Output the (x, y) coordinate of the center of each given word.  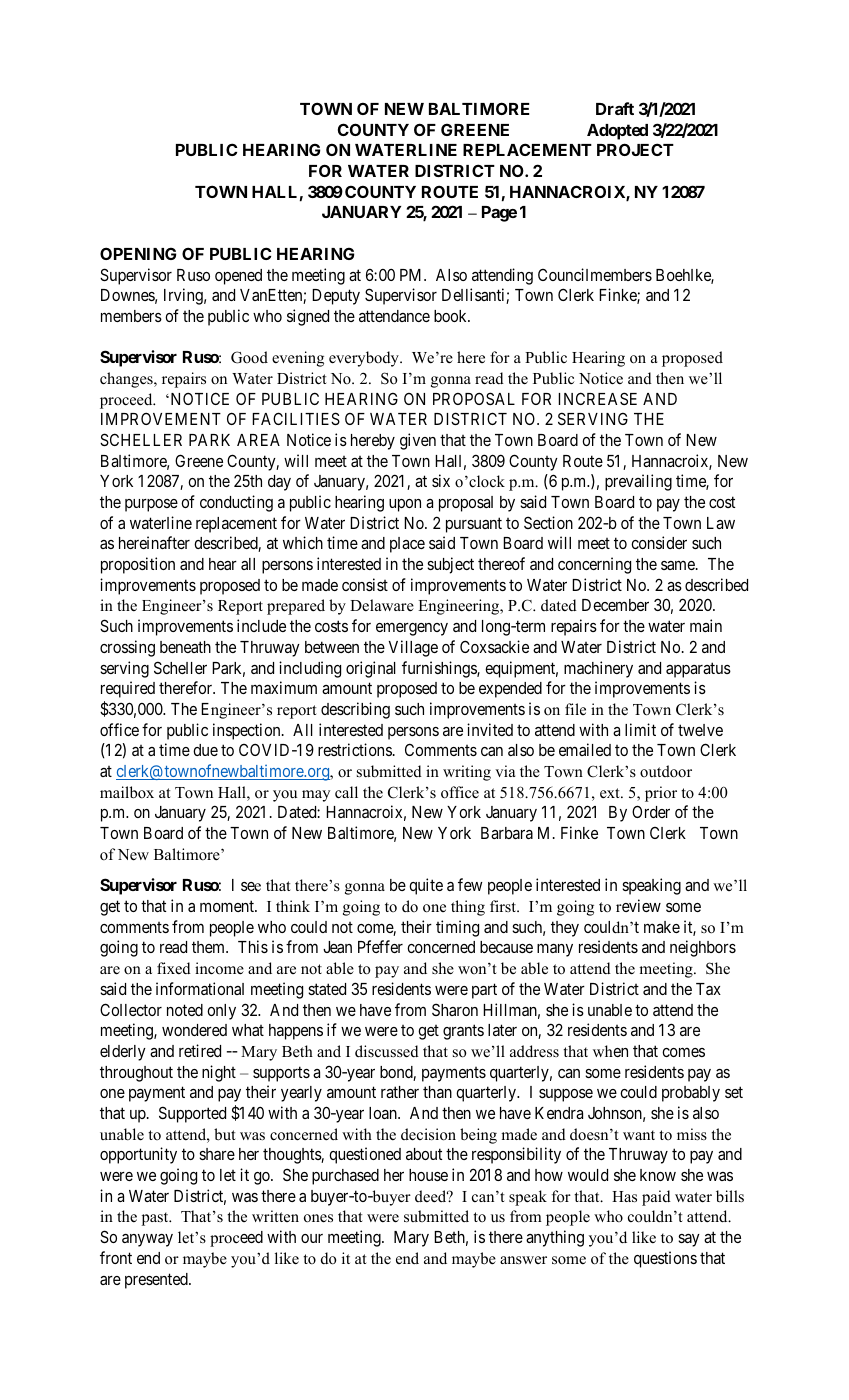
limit (640, 729)
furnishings (440, 669)
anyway (147, 1240)
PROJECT (635, 149)
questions (665, 1259)
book (451, 316)
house (428, 1175)
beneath (185, 647)
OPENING (138, 253)
